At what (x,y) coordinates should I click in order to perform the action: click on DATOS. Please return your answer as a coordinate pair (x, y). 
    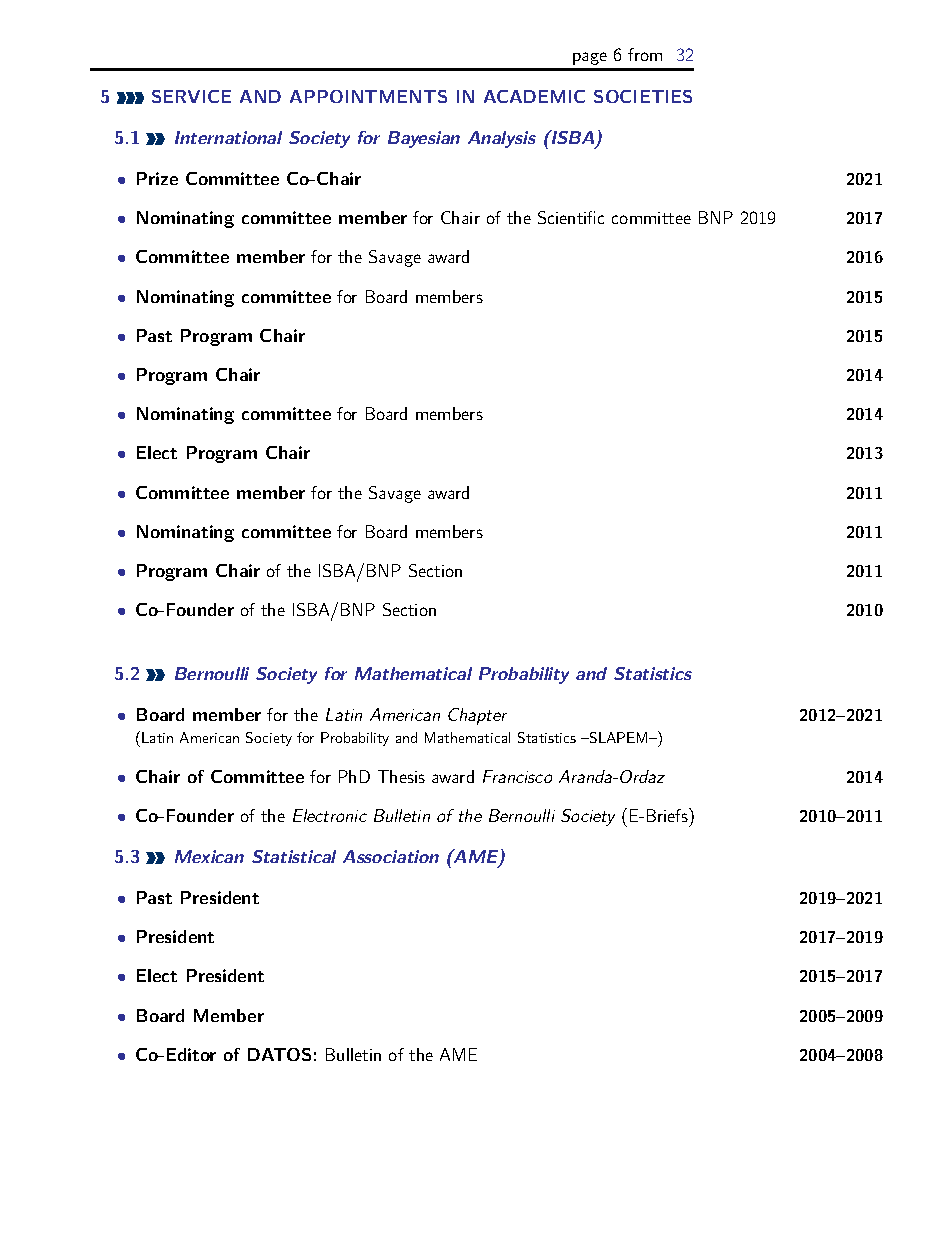
    Looking at the image, I should click on (279, 1054).
